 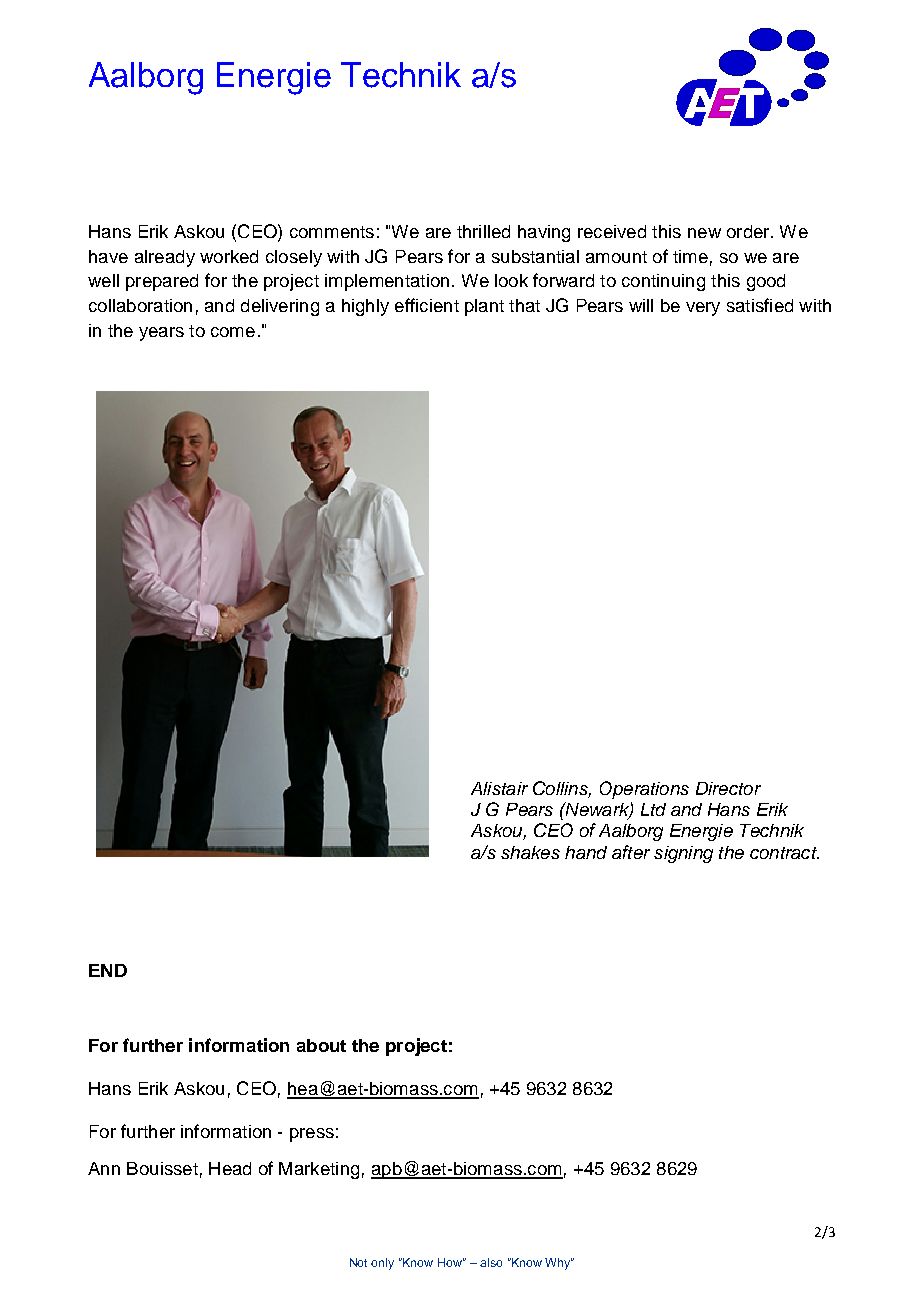 What do you see at coordinates (644, 790) in the screenshot?
I see `Operations` at bounding box center [644, 790].
